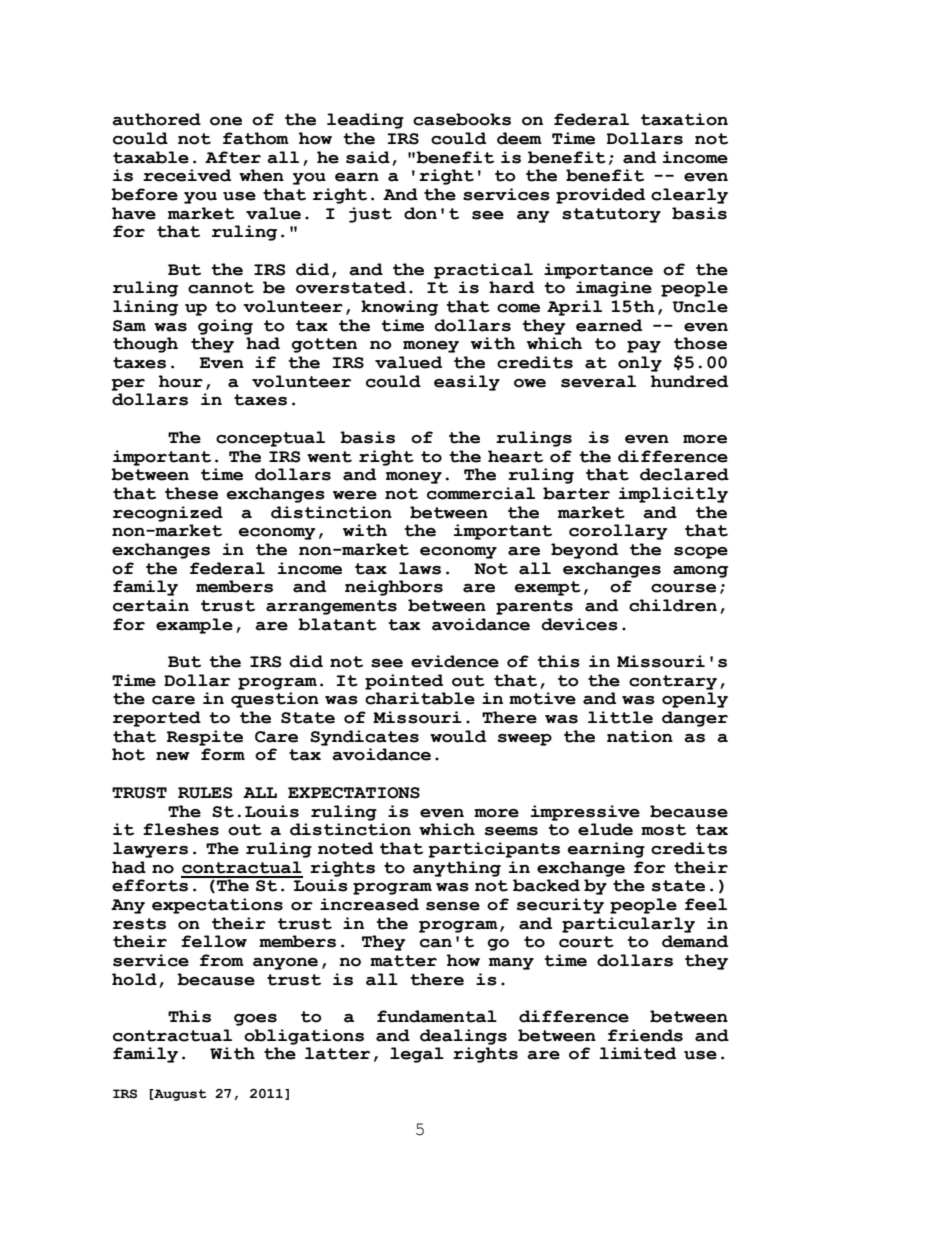 This screenshot has width=952, height=1233. I want to click on said, so click(368, 157).
